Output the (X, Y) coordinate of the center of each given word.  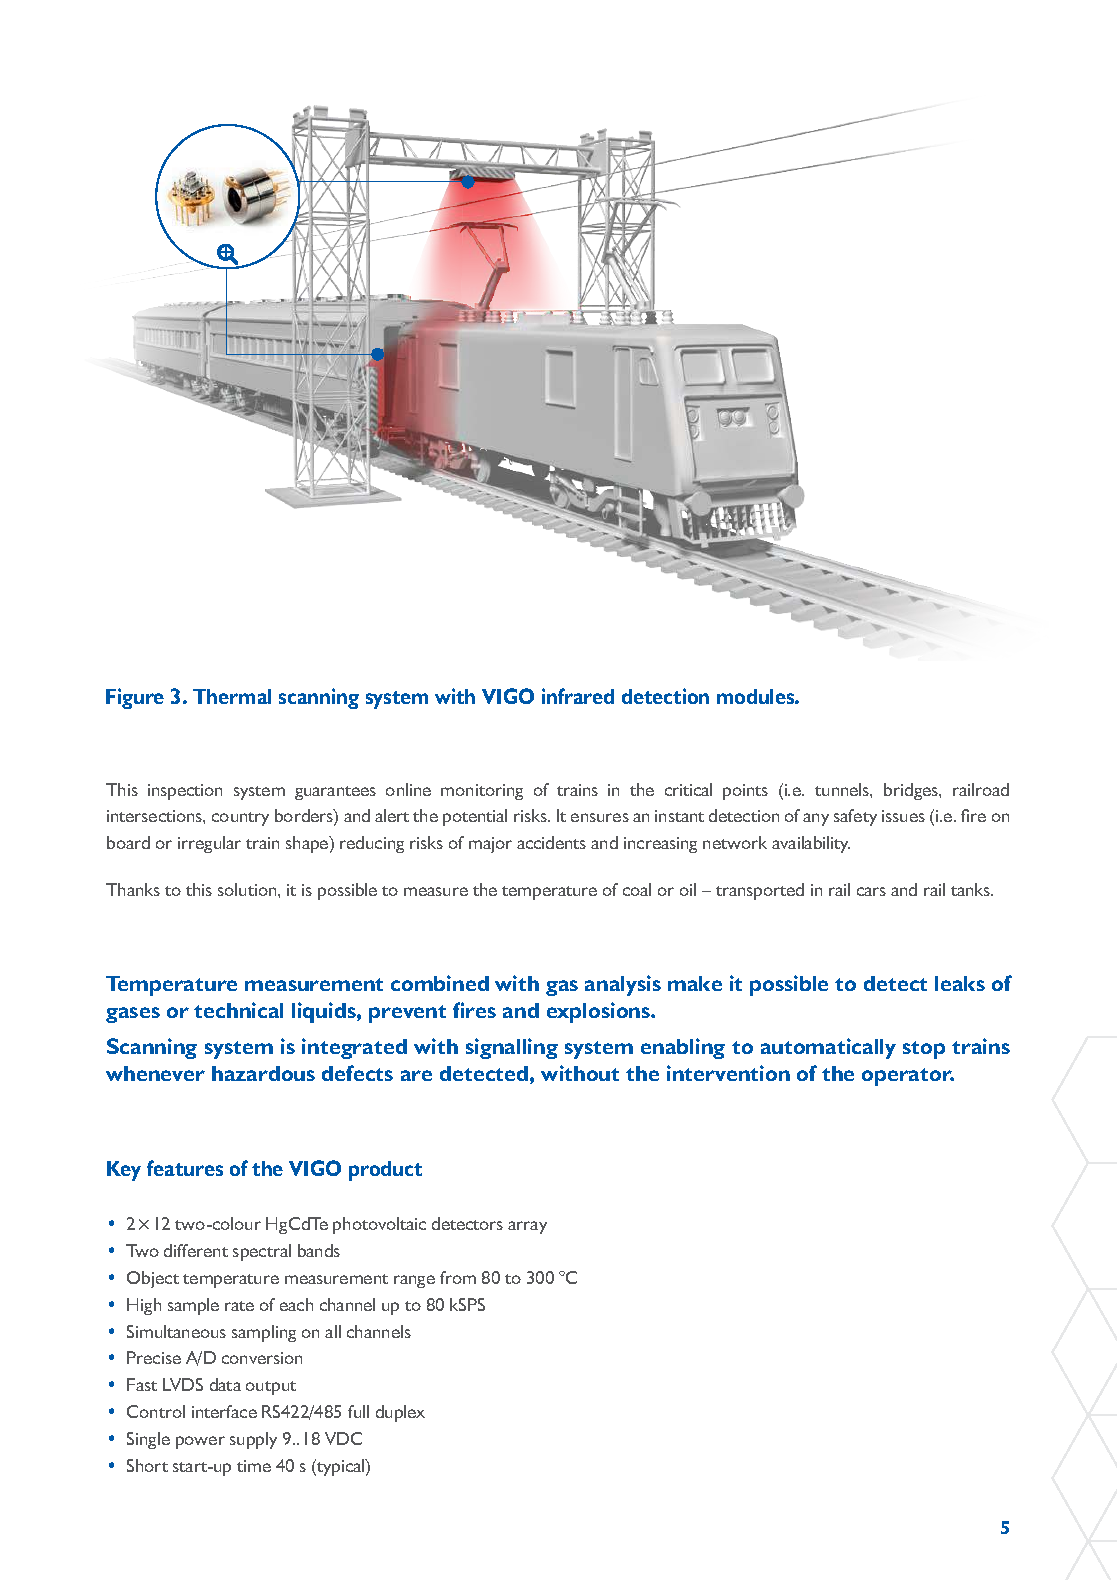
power (200, 1442)
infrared (578, 696)
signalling (512, 1048)
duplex (400, 1413)
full (358, 1411)
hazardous (263, 1073)
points (745, 792)
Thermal (232, 696)
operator (908, 1077)
